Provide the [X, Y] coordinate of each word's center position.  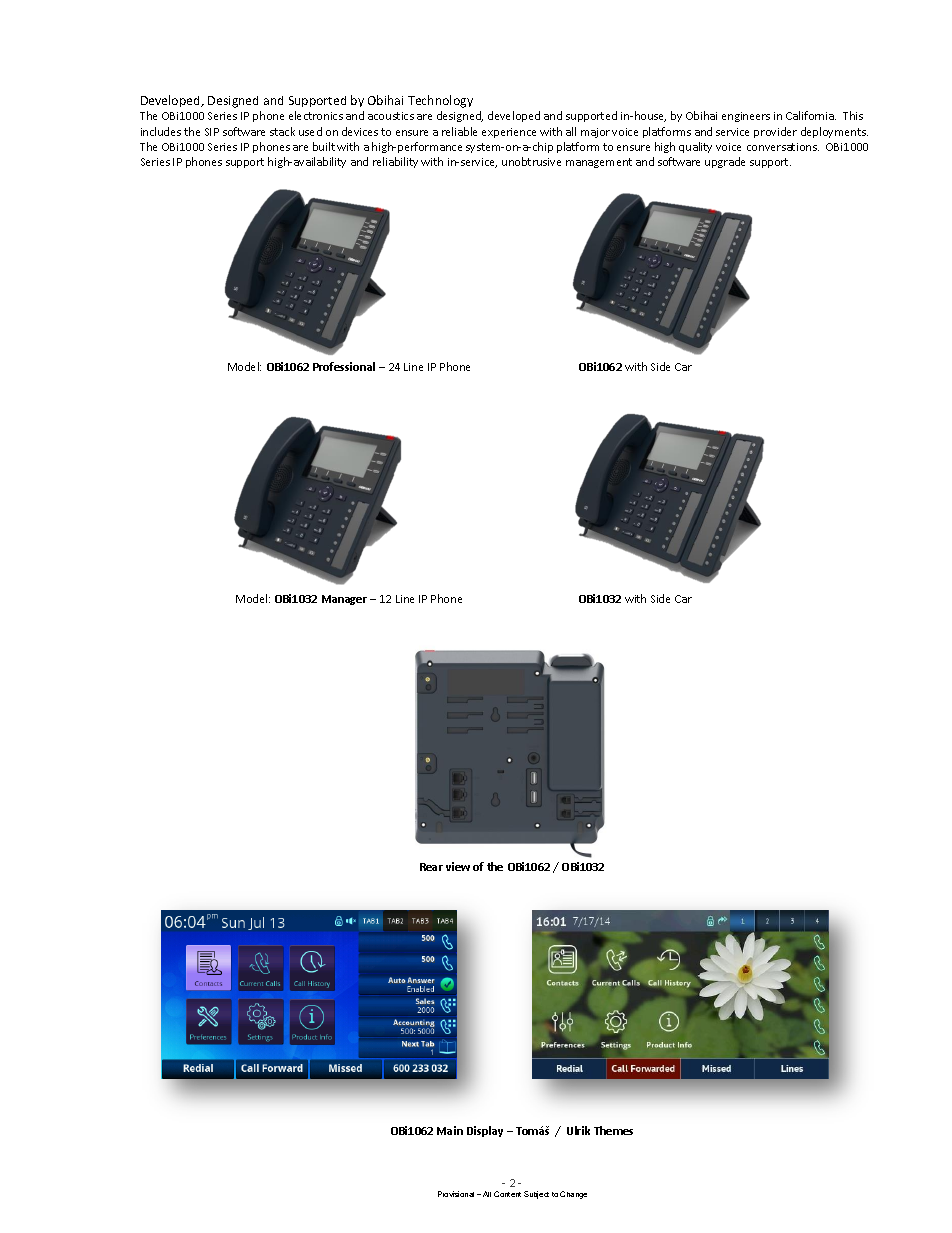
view [458, 866]
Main [450, 1130]
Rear [431, 867]
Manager [344, 600]
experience [509, 133]
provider [775, 132]
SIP [212, 132]
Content [507, 1194]
